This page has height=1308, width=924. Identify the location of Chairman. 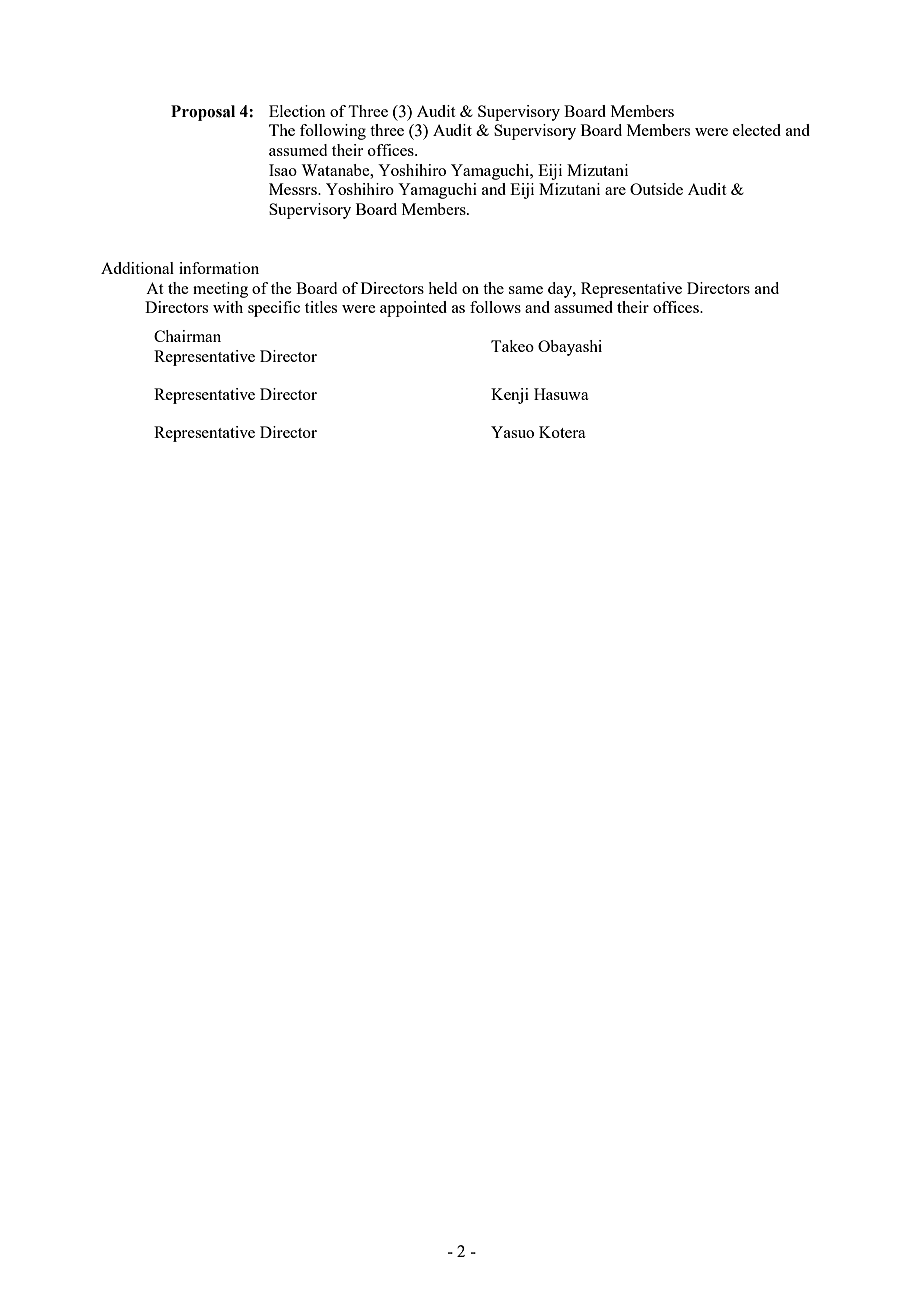
(187, 336).
